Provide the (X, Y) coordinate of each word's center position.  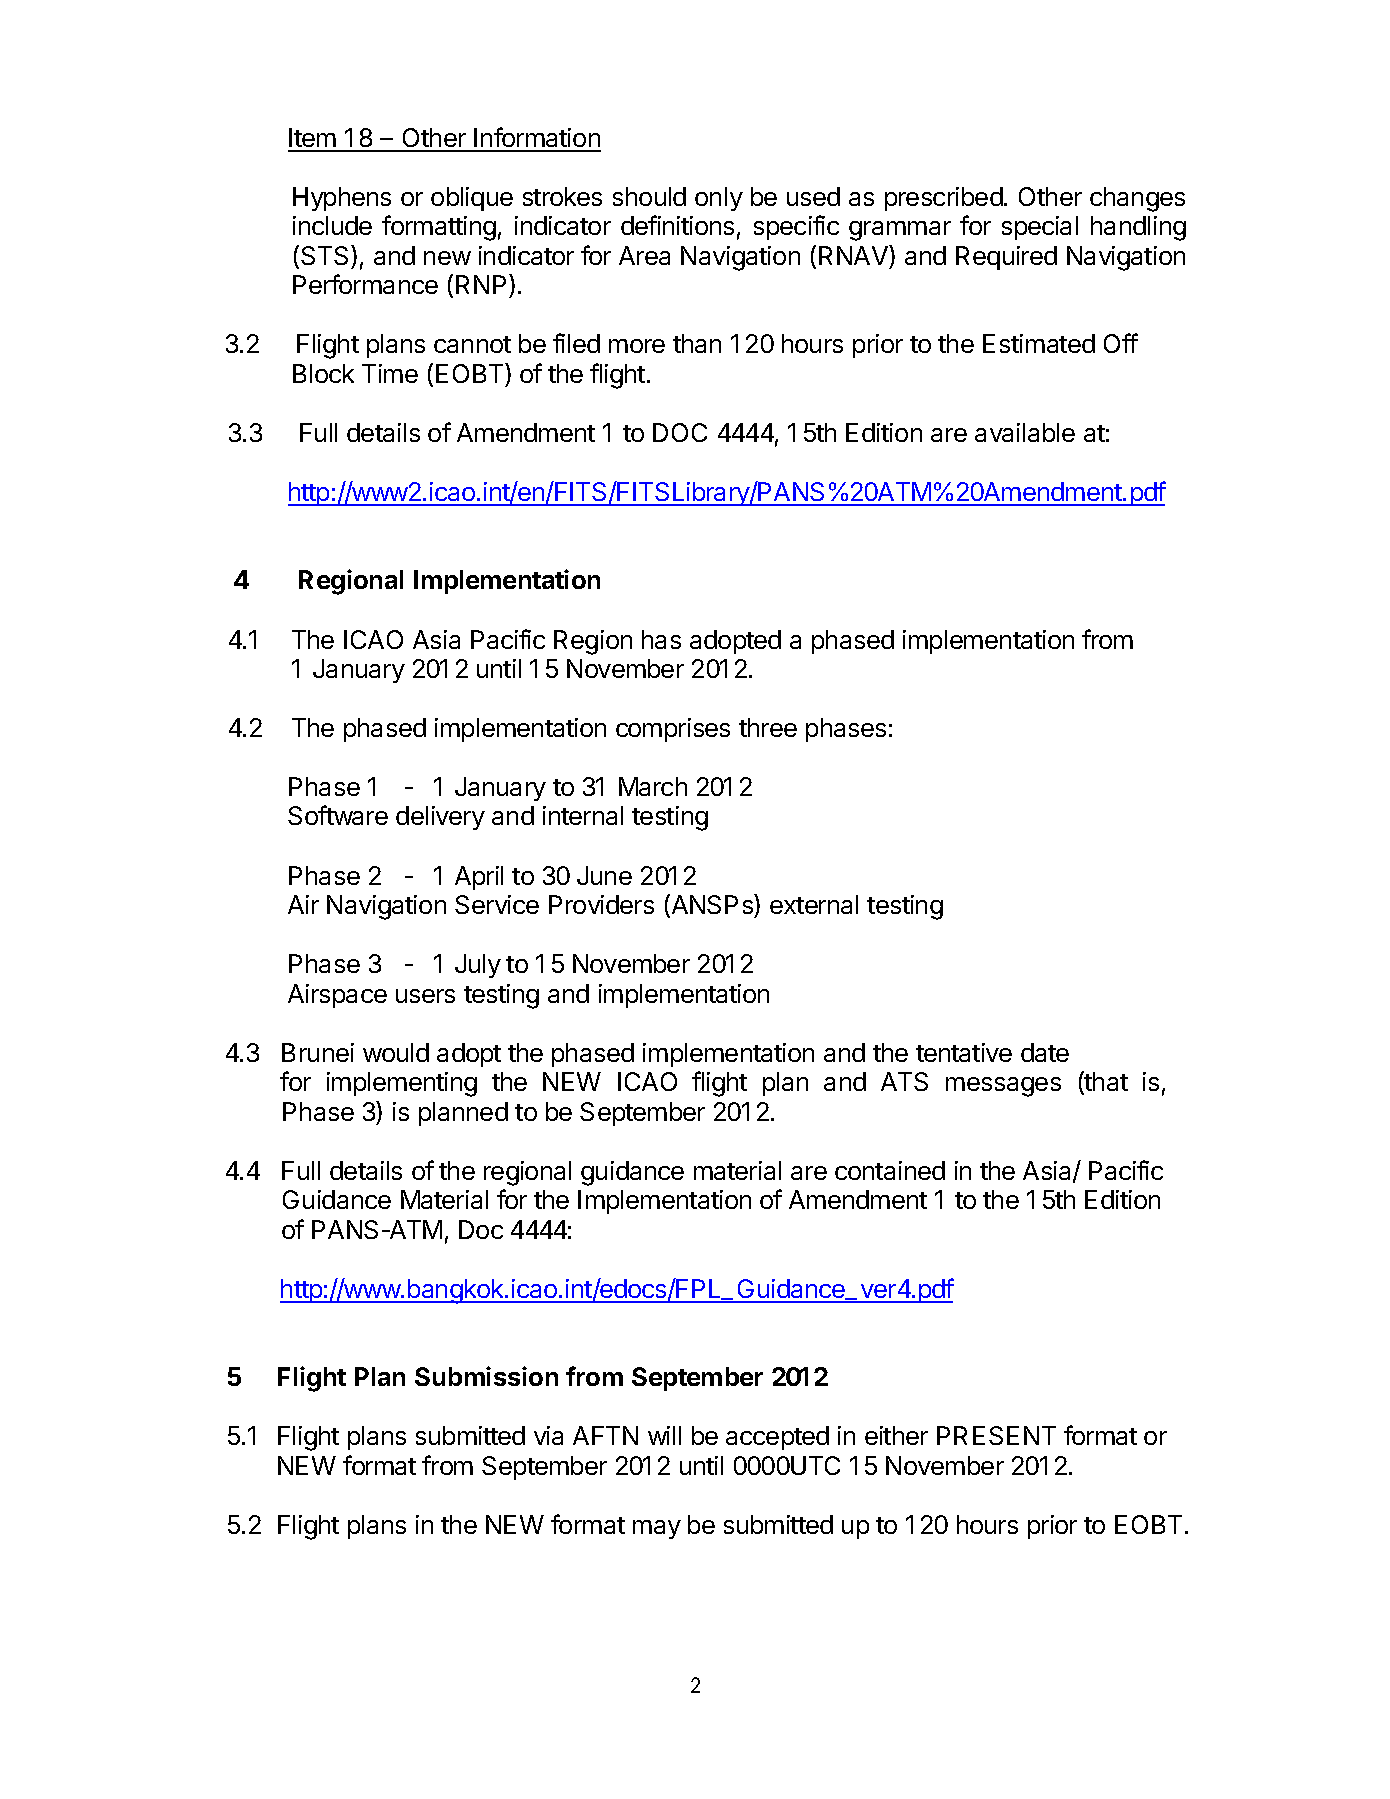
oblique (472, 199)
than (697, 343)
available (1025, 432)
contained (890, 1170)
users (425, 996)
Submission (486, 1376)
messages (1003, 1087)
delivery (440, 818)
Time (390, 373)
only (719, 199)
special (1040, 228)
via (548, 1435)
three (768, 727)
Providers (601, 904)
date (1045, 1052)
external (814, 904)
